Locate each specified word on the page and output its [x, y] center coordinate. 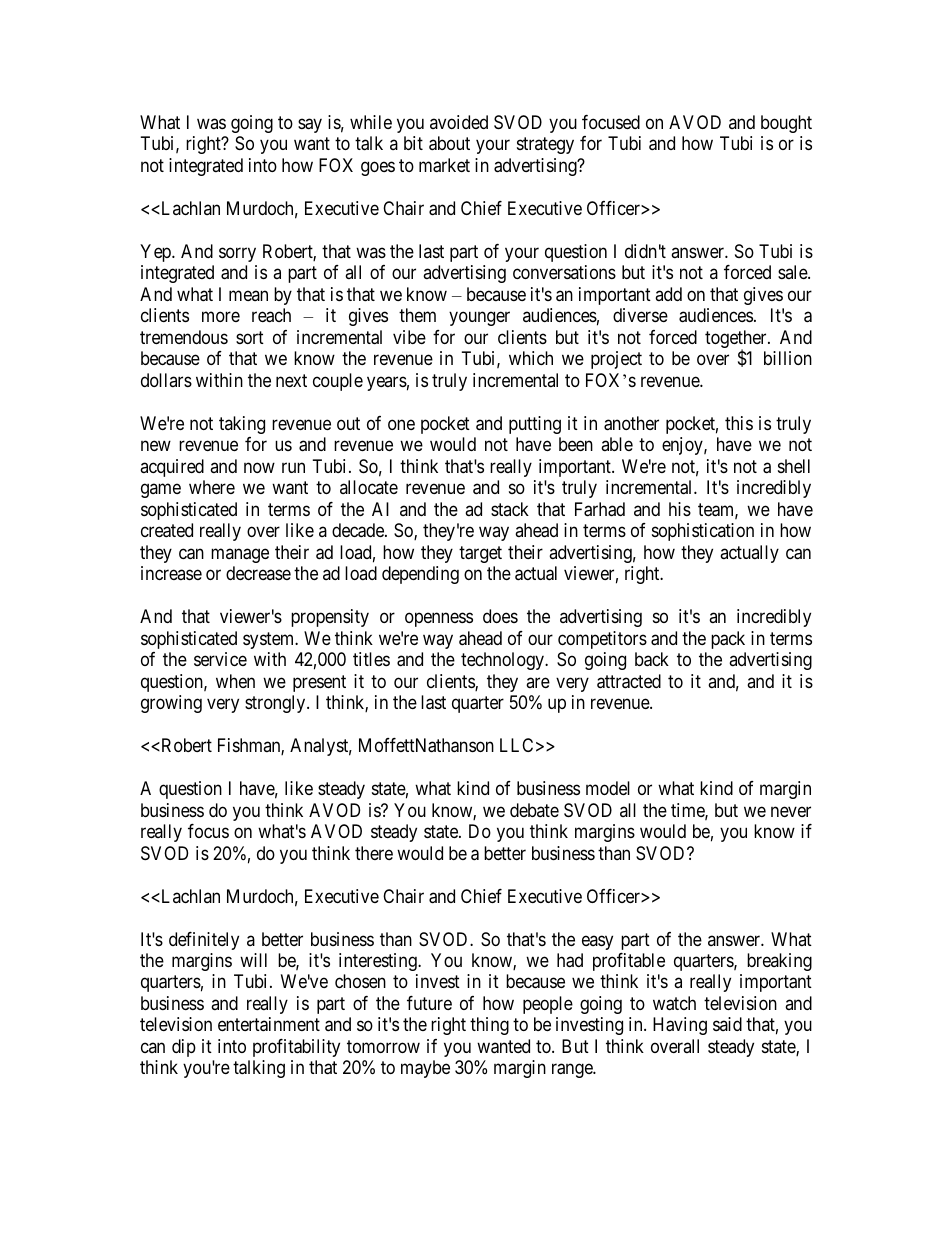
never [791, 811]
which [531, 358]
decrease [258, 573]
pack [728, 640]
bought [786, 124]
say [310, 125]
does [500, 616]
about [449, 143]
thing [489, 1026]
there [374, 853]
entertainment [269, 1024]
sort [250, 337]
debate [534, 810]
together [737, 340]
